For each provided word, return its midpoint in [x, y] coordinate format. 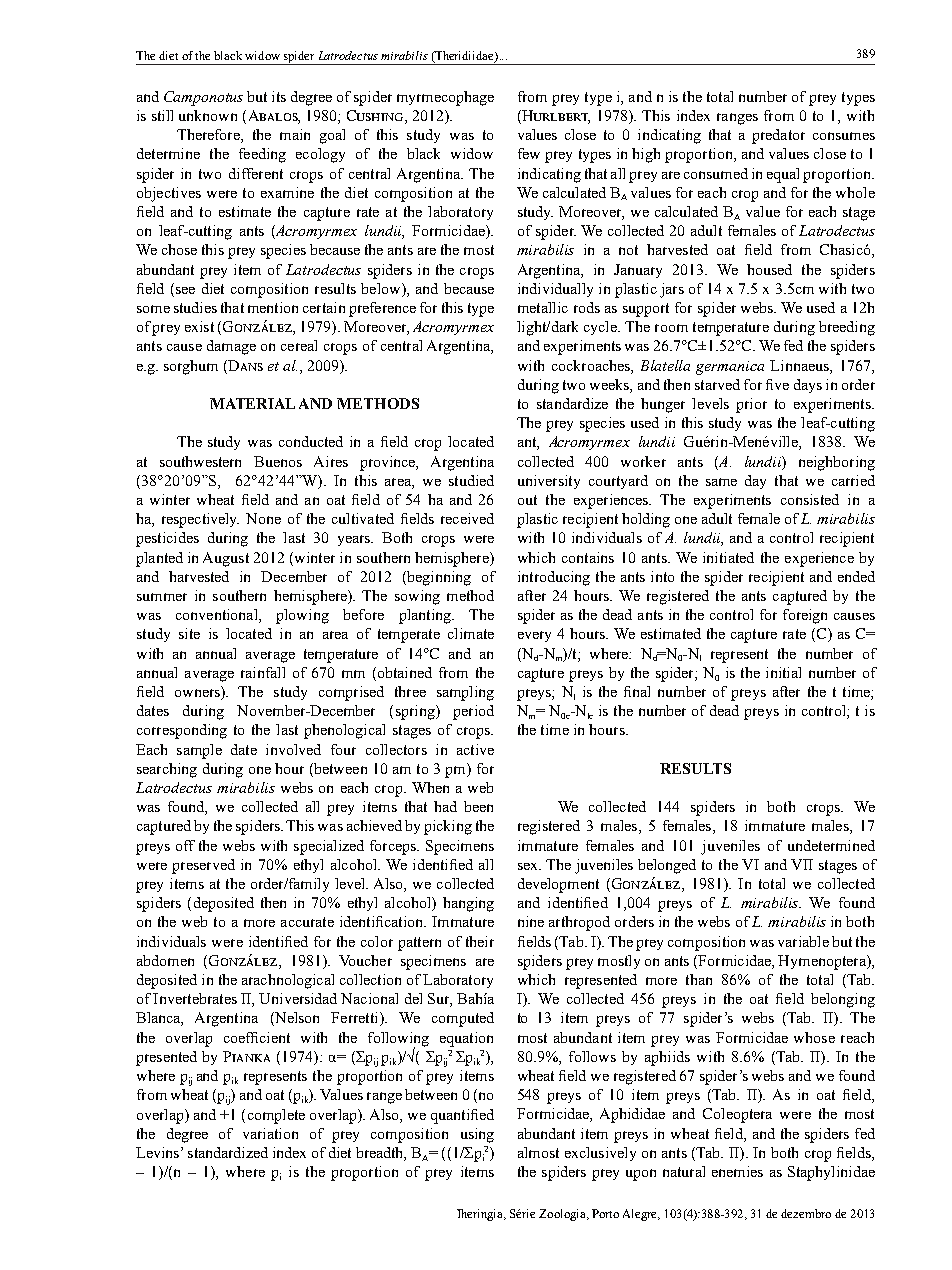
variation [270, 1133]
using [477, 1135]
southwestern [200, 461]
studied [471, 480]
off [185, 845]
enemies [737, 1171]
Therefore [209, 136]
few [529, 153]
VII [802, 864]
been [478, 806]
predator [778, 136]
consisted [810, 499]
